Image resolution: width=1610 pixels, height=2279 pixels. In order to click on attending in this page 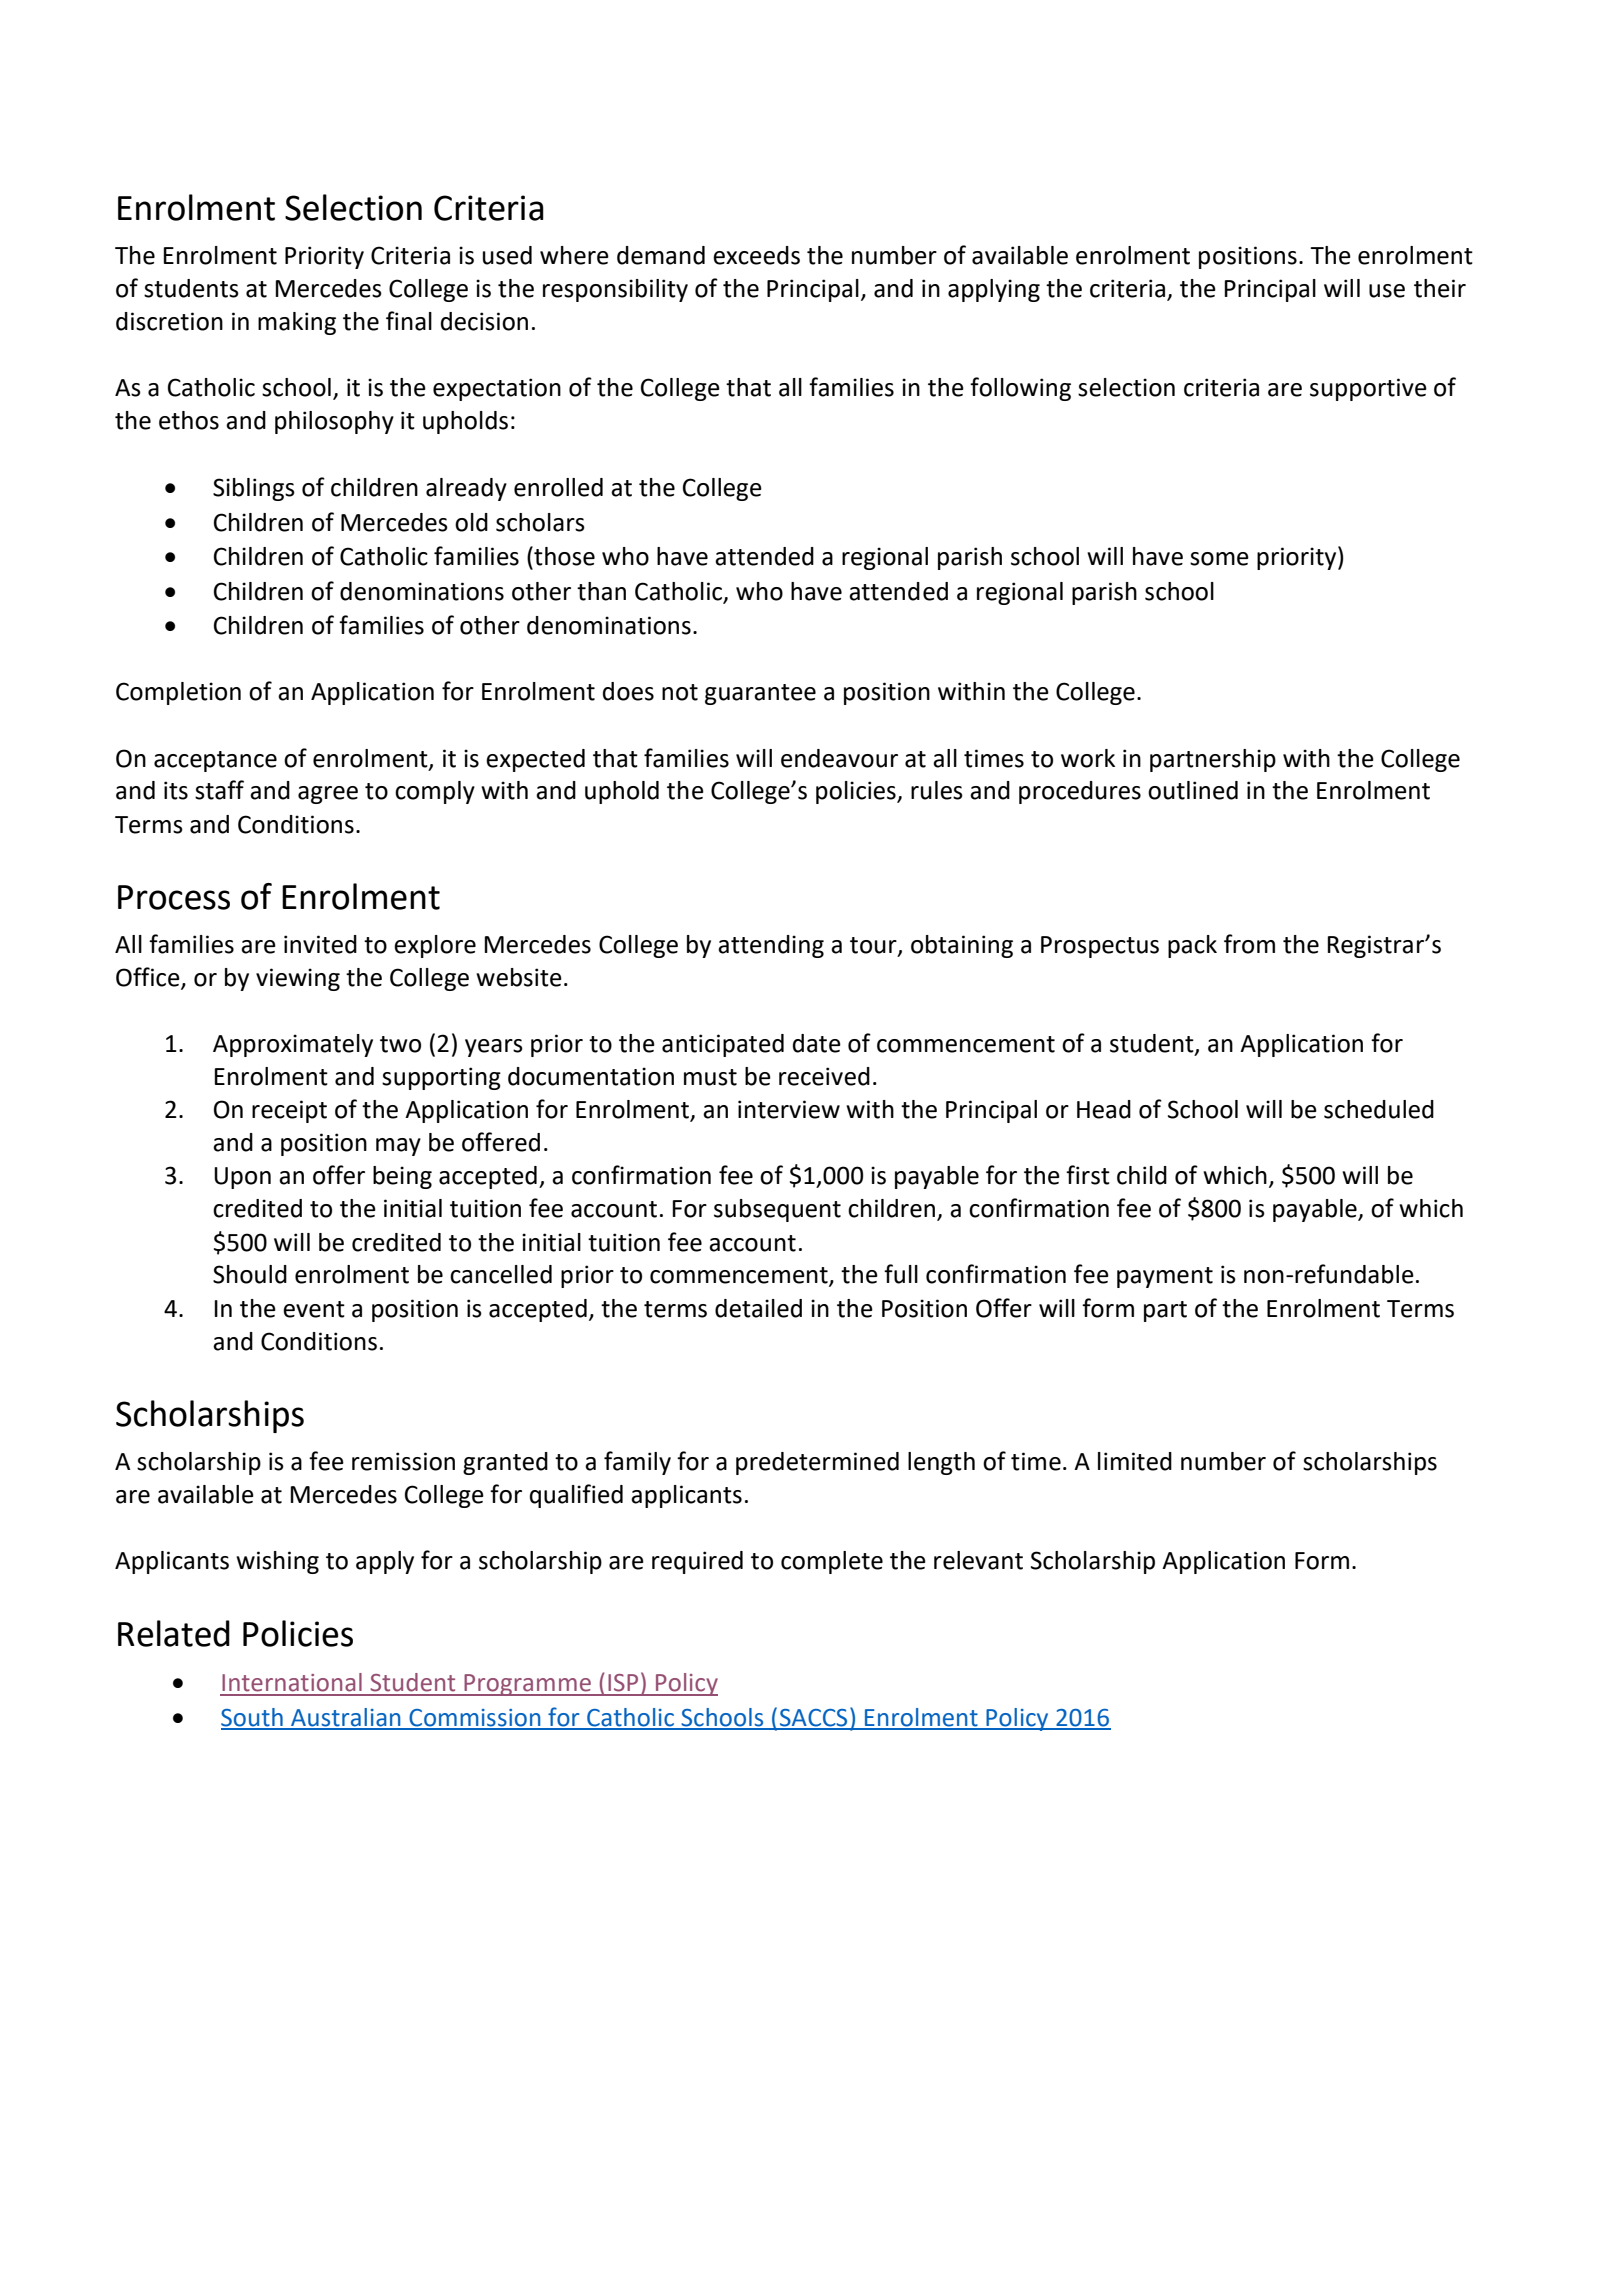, I will do `click(771, 946)`.
